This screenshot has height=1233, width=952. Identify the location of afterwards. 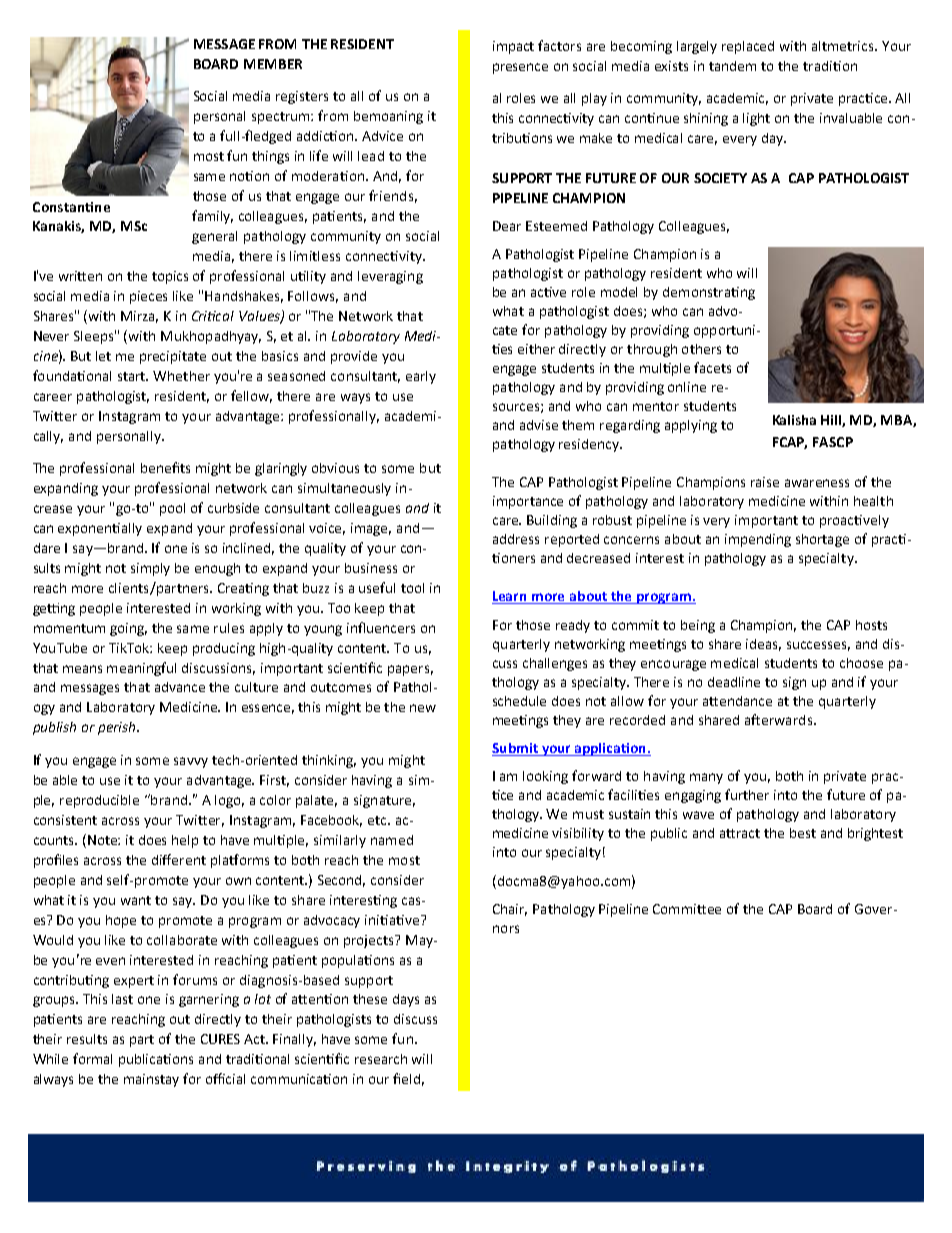
(778, 719).
